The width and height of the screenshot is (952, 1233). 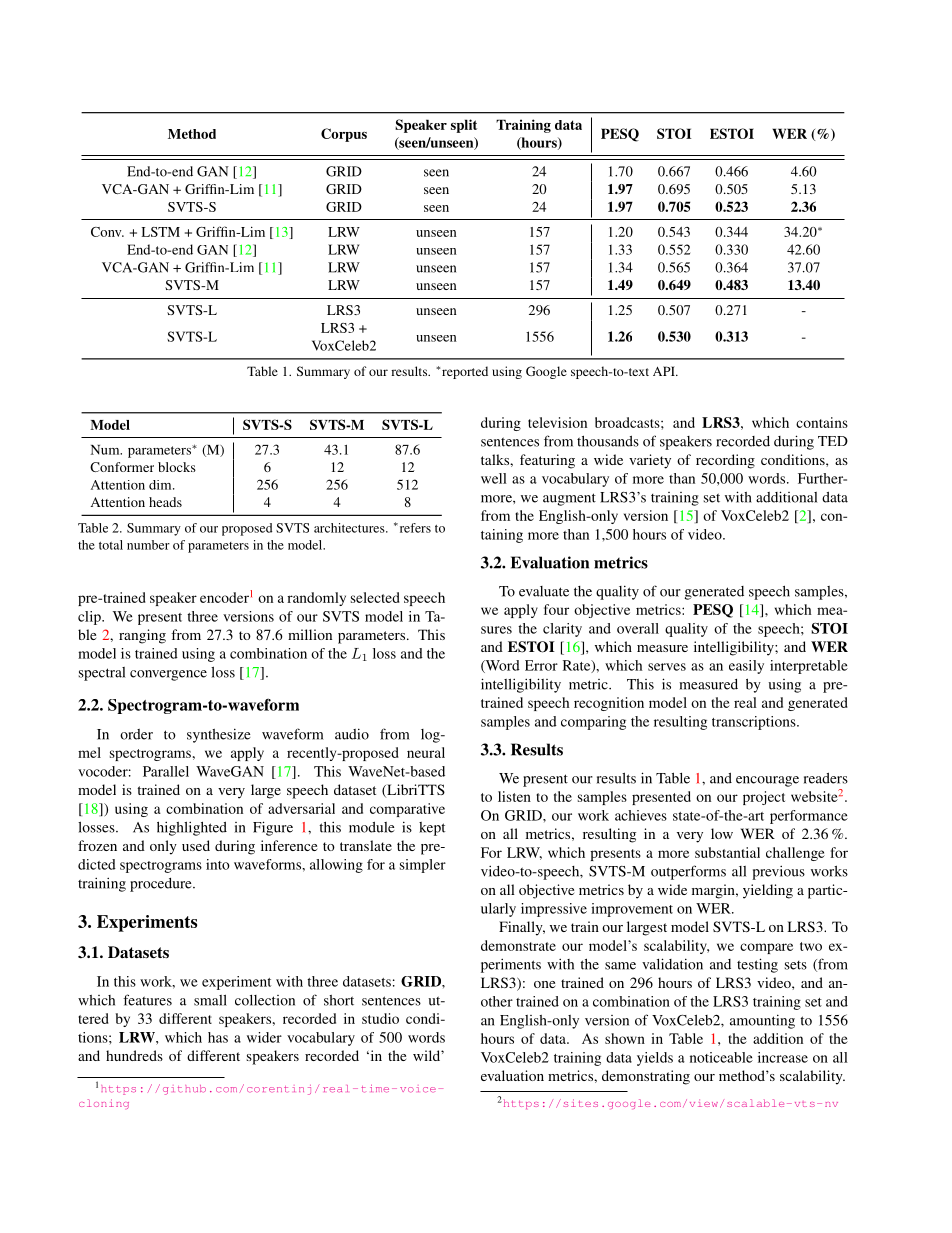 What do you see at coordinates (464, 126) in the screenshot?
I see `split` at bounding box center [464, 126].
